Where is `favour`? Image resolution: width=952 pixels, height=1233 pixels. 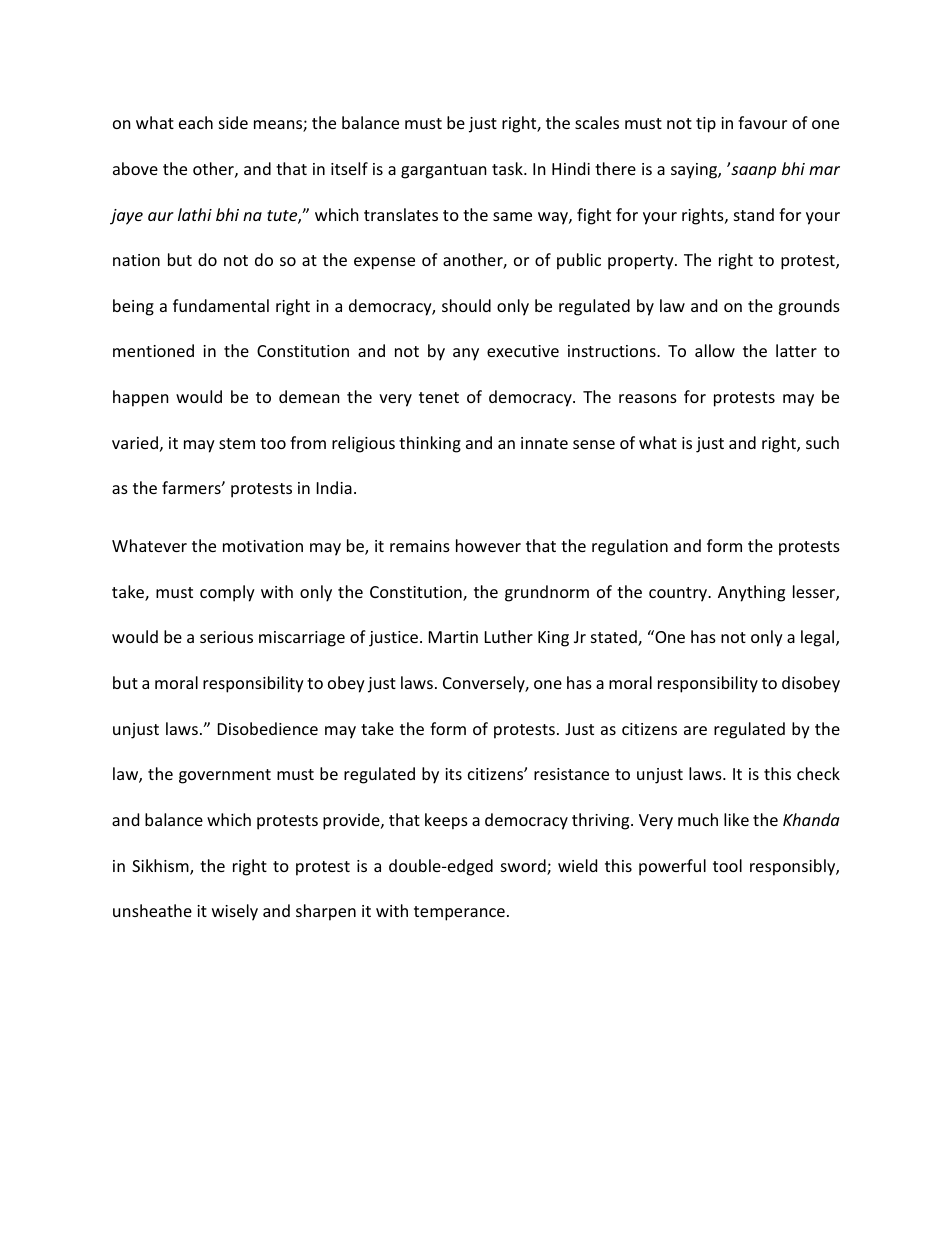
favour is located at coordinates (762, 122).
